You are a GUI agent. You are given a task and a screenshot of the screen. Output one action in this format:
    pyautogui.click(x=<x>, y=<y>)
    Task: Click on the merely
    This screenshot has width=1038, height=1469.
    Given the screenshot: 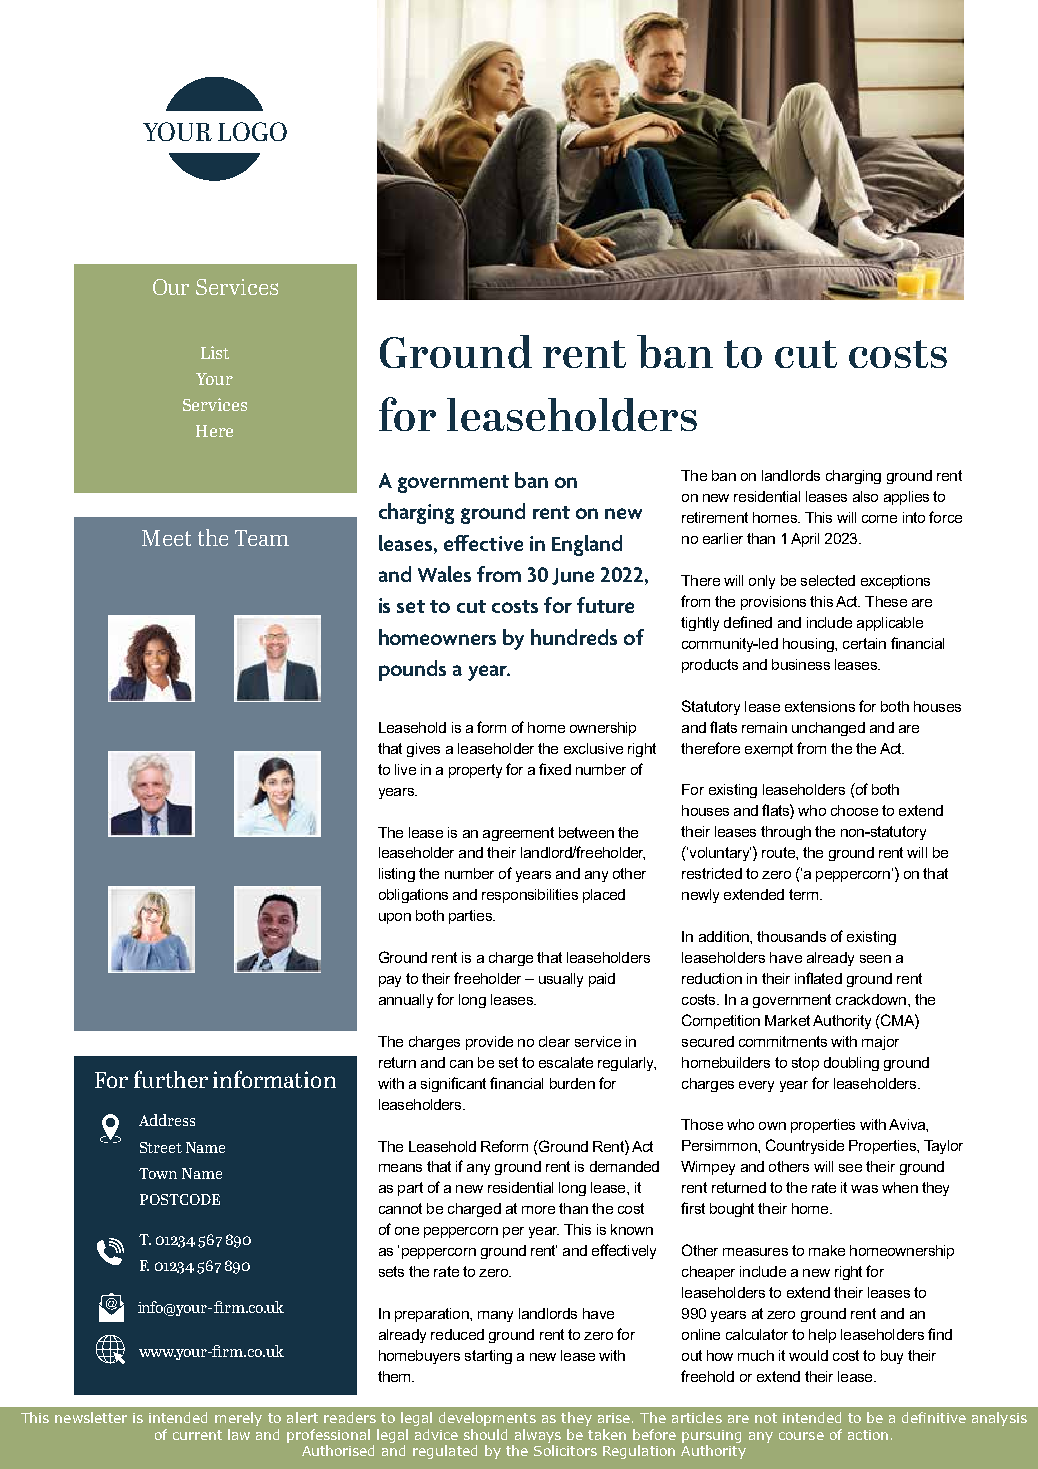 What is the action you would take?
    pyautogui.click(x=238, y=1419)
